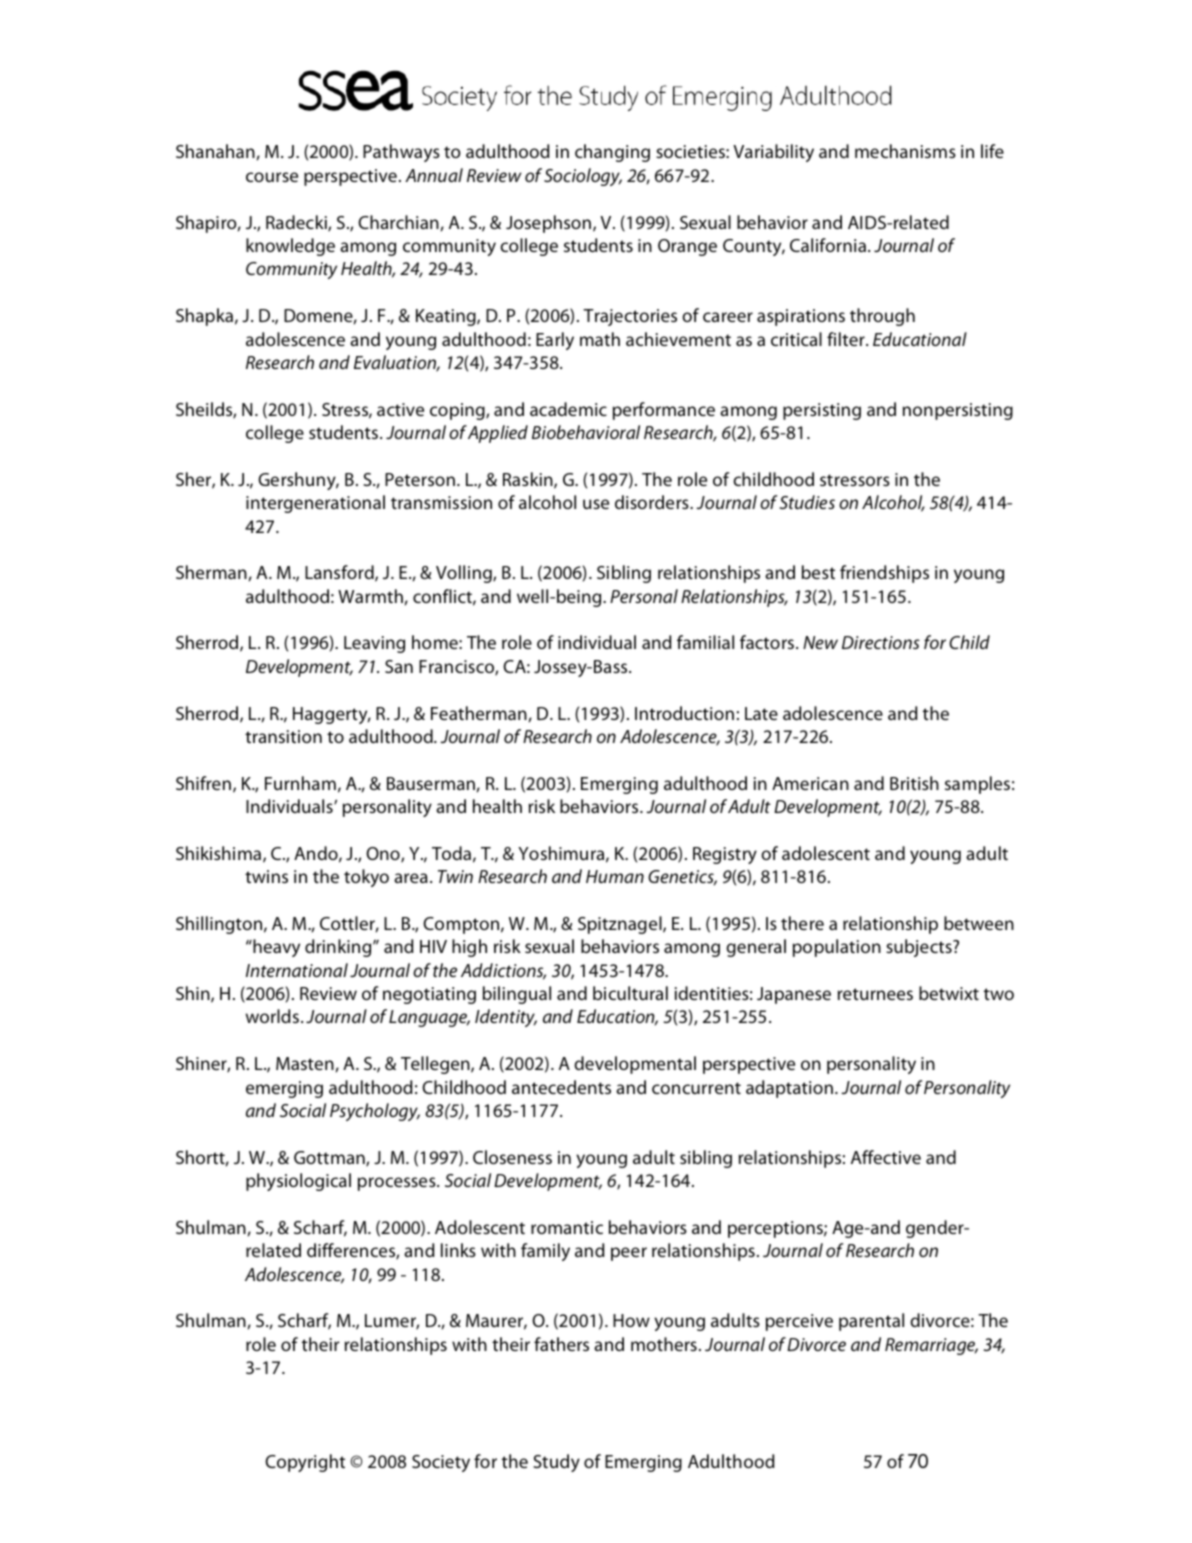  I want to click on changing, so click(612, 153).
